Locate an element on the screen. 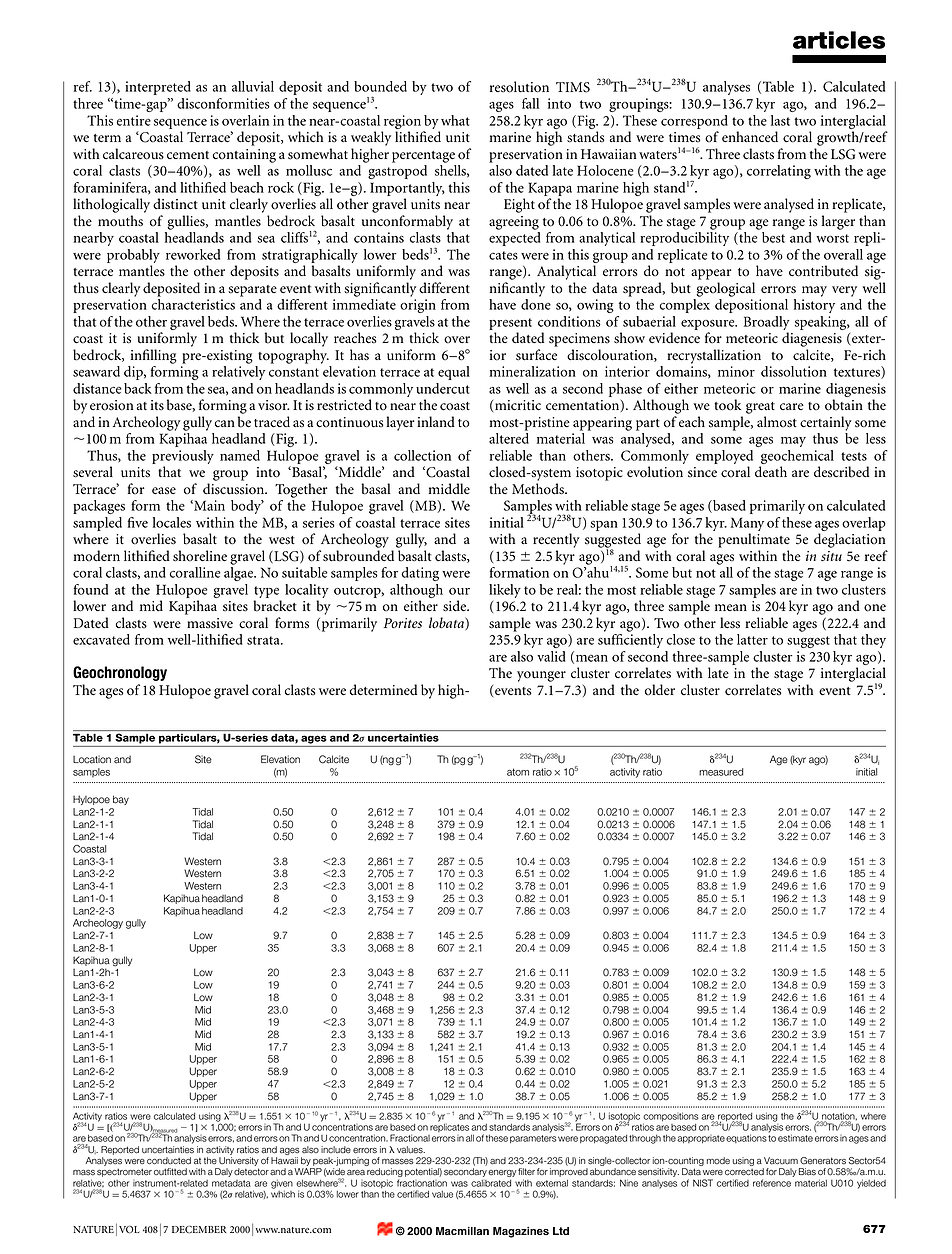 Image resolution: width=952 pixels, height=1254 pixels. inland is located at coordinates (436, 421).
